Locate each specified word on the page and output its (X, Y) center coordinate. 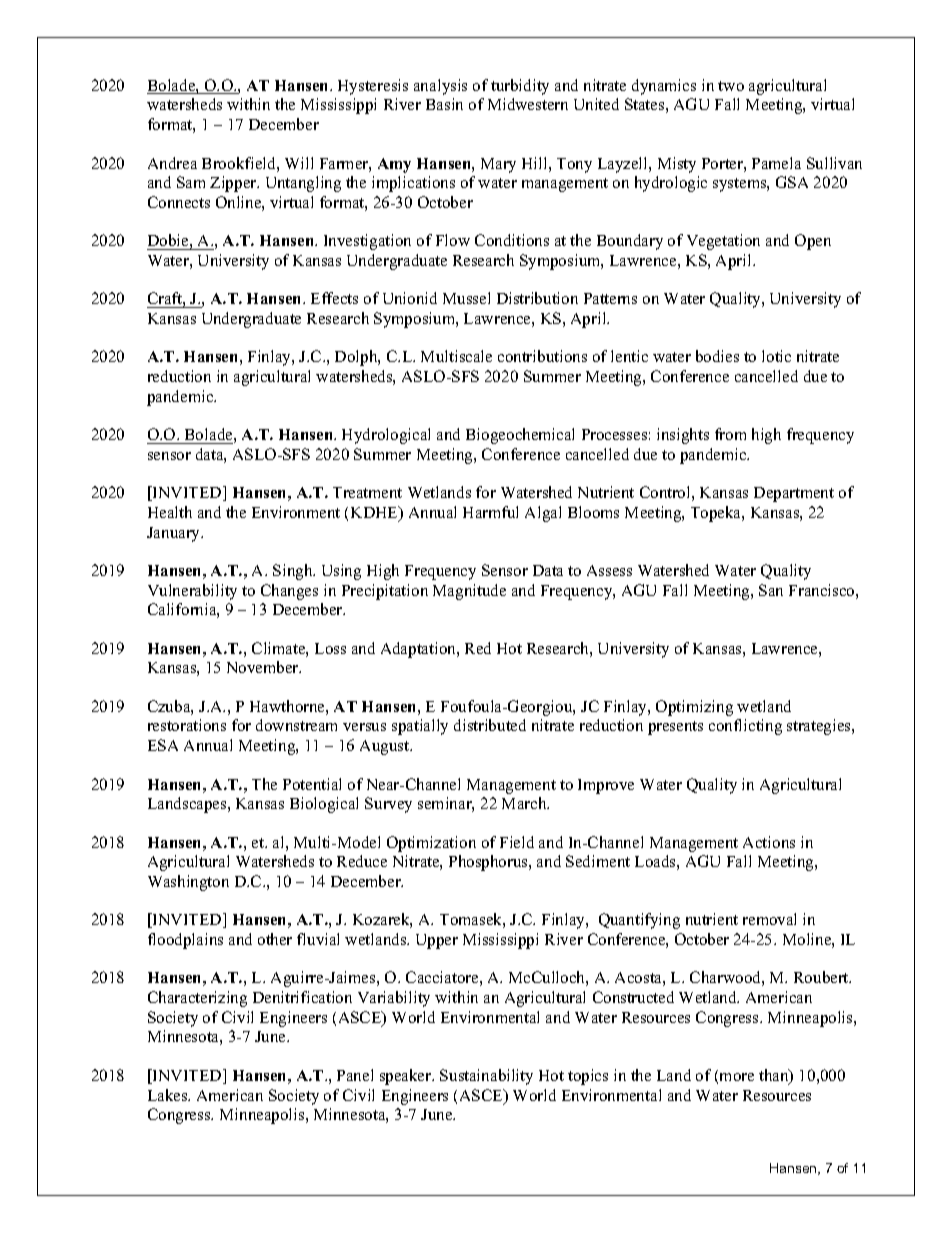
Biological (324, 805)
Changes (289, 592)
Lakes (169, 1095)
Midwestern (528, 104)
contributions (542, 356)
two (731, 86)
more (737, 1077)
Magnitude (469, 592)
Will (299, 163)
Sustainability (486, 1077)
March (525, 803)
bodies (717, 356)
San (771, 590)
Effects (334, 298)
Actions (769, 842)
